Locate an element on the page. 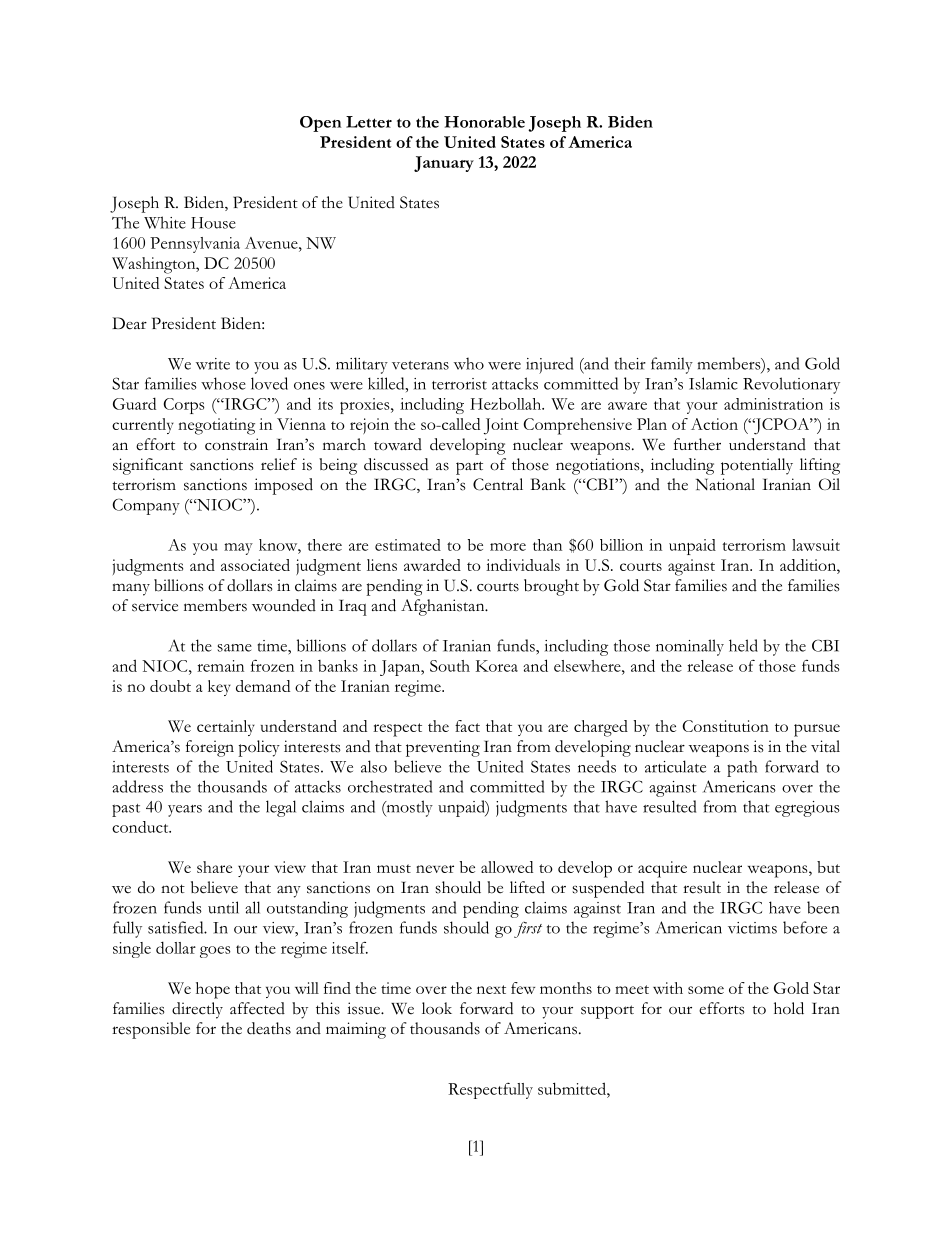  House is located at coordinates (213, 223).
